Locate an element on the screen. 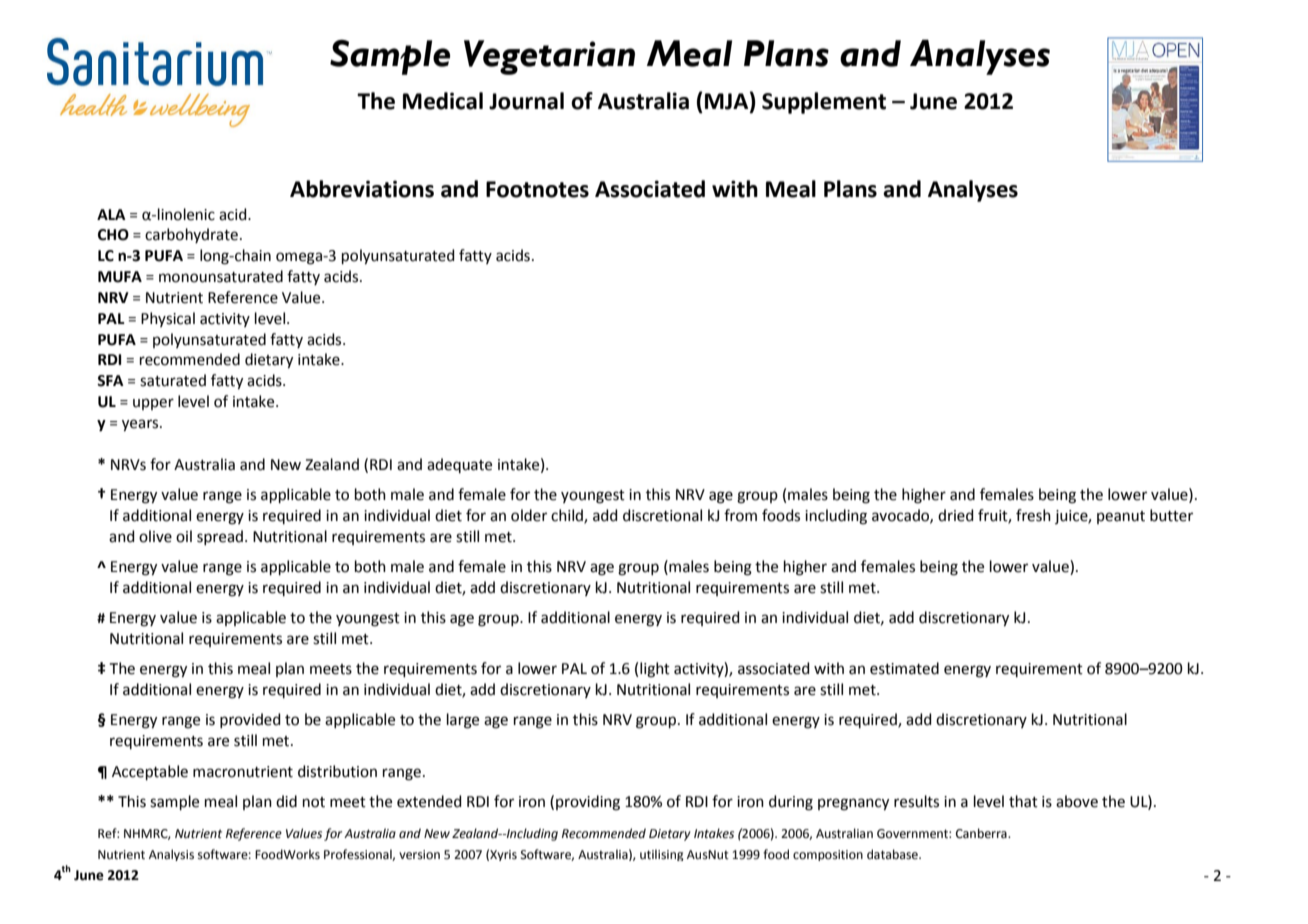  Physical is located at coordinates (168, 319).
